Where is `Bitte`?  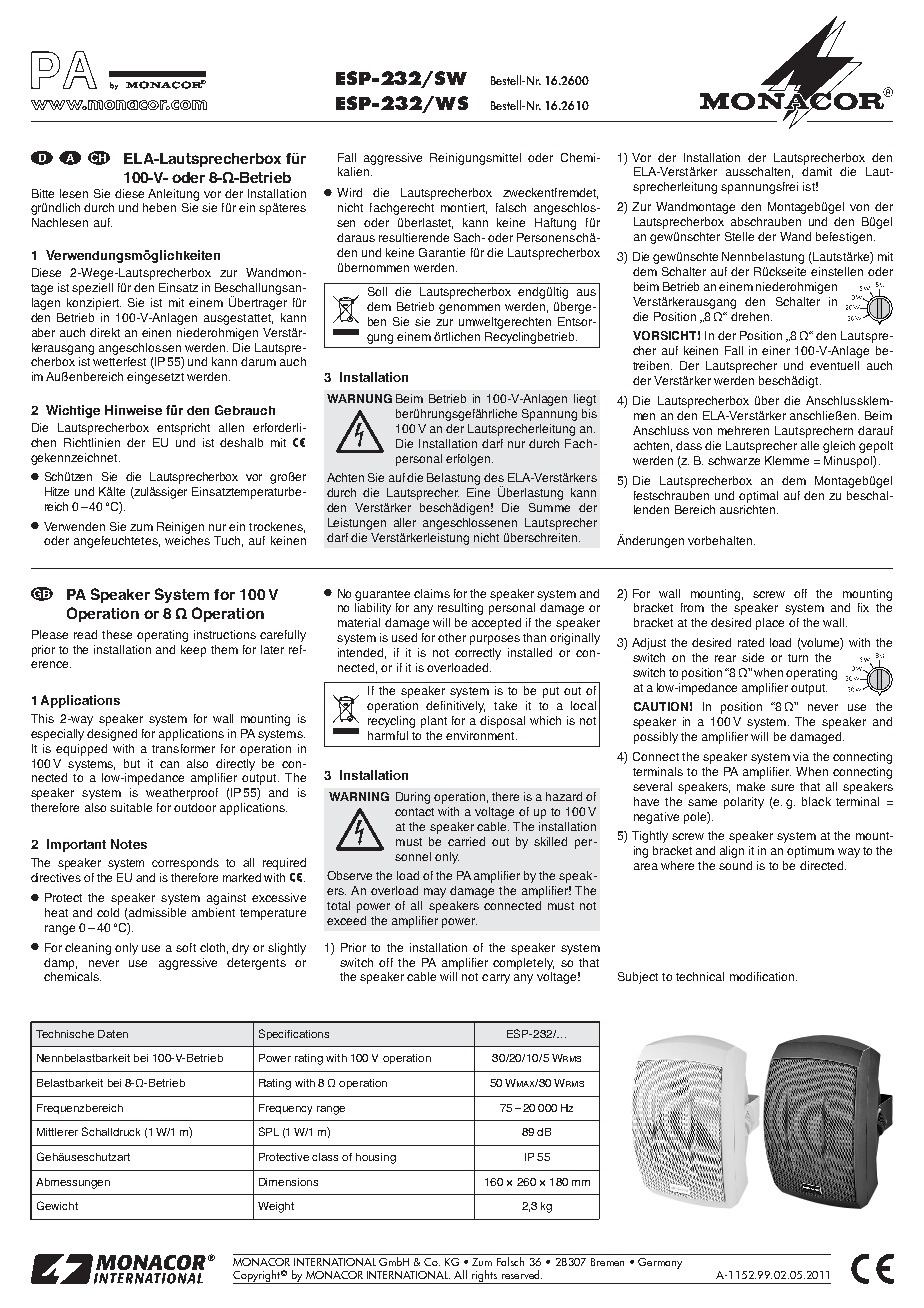
Bitte is located at coordinates (43, 193).
